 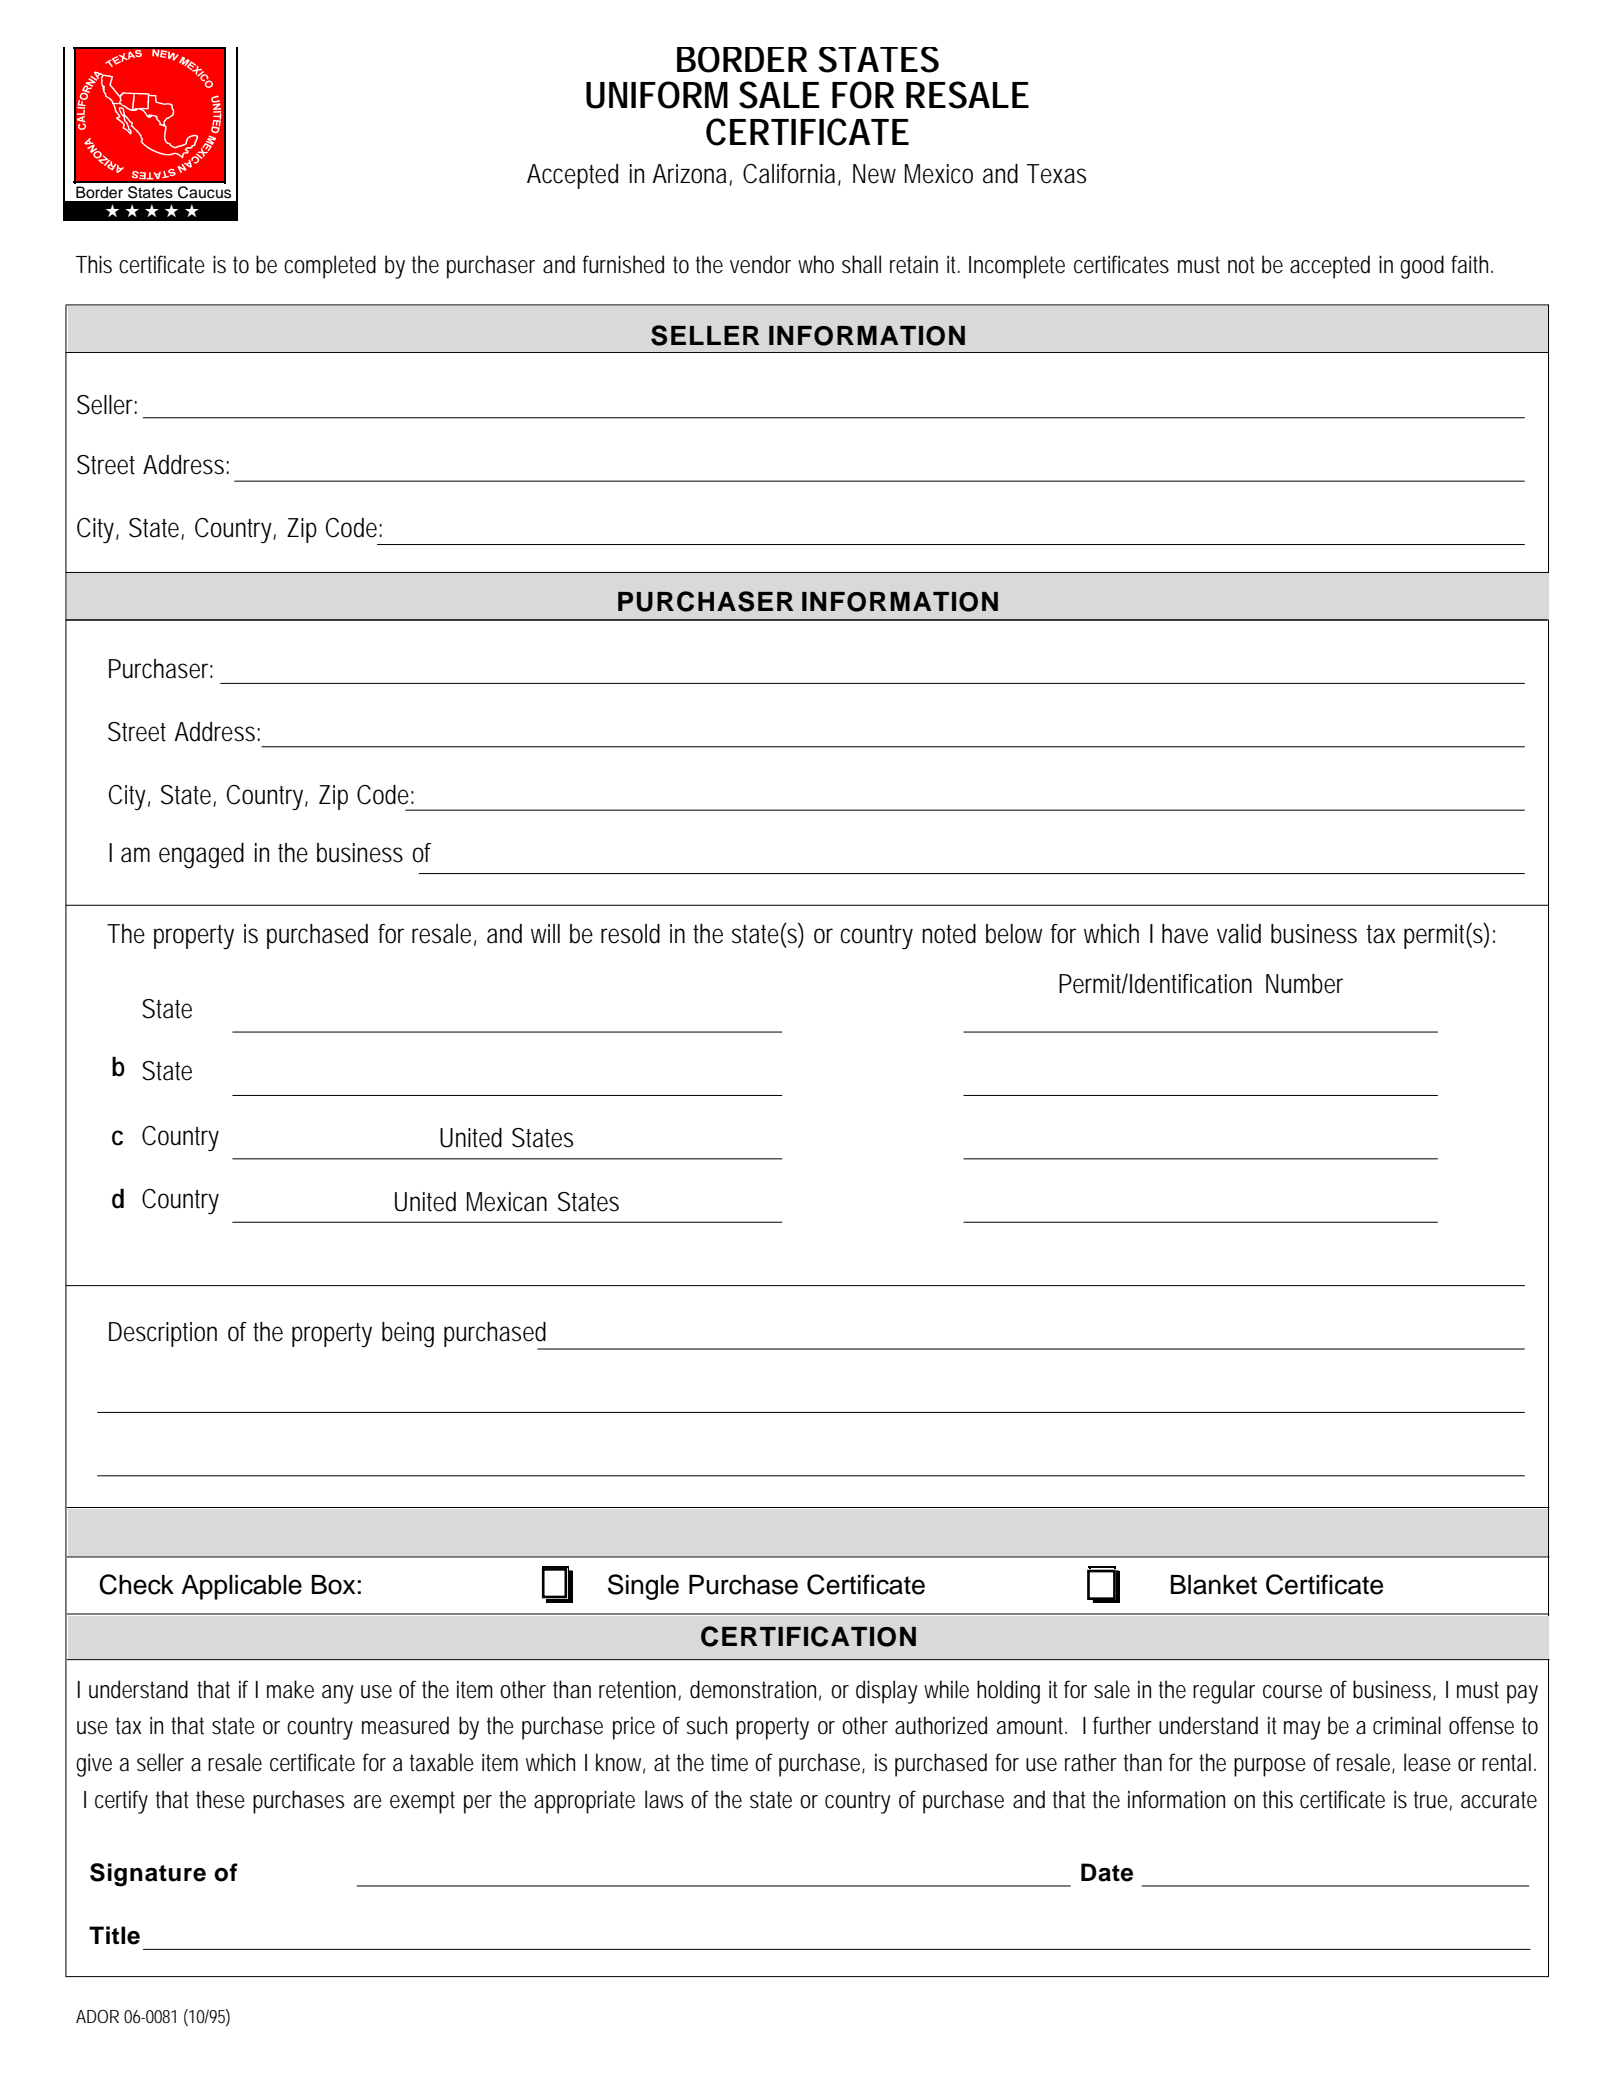 What do you see at coordinates (816, 264) in the screenshot?
I see `who` at bounding box center [816, 264].
